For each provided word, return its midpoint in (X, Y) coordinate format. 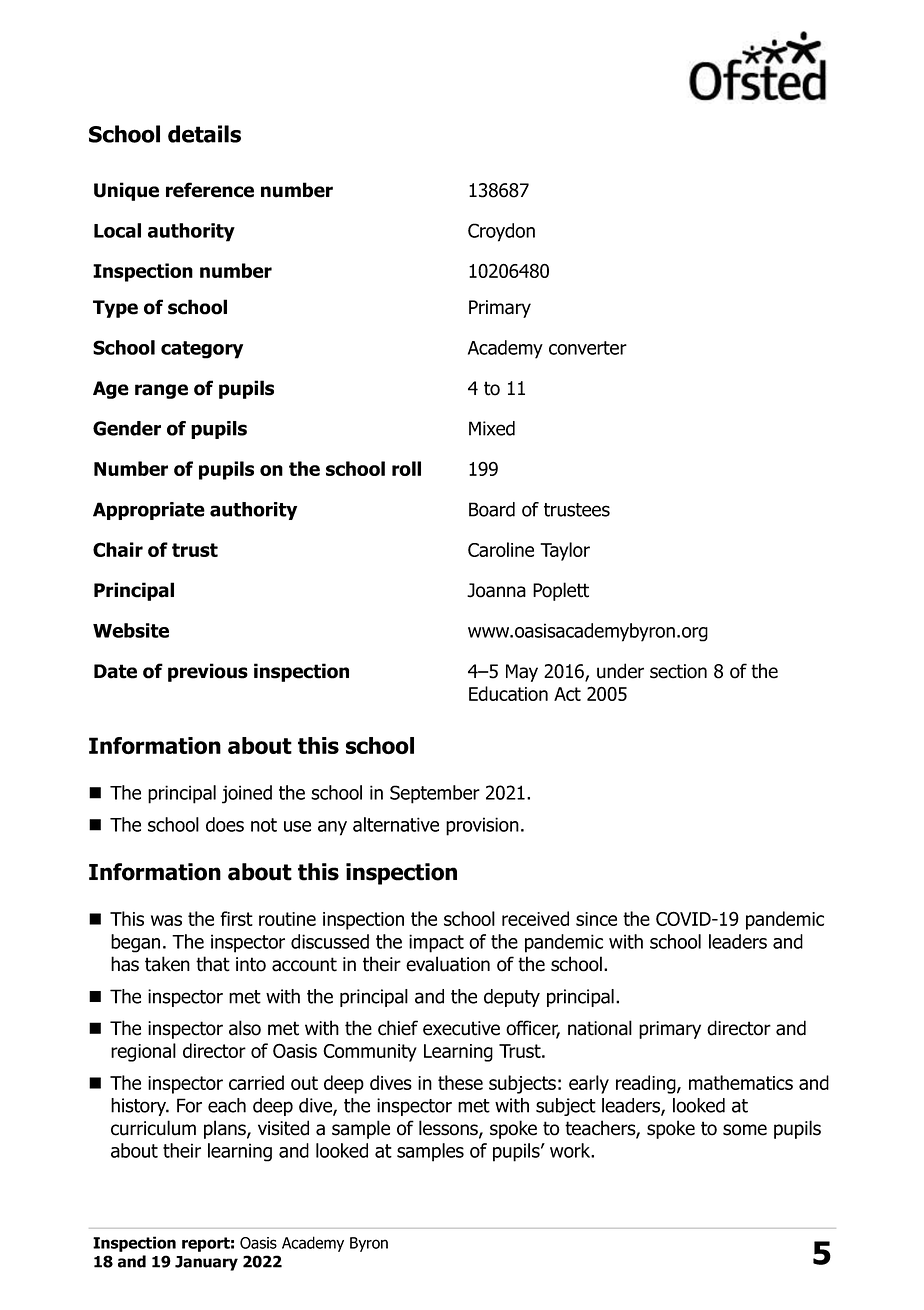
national (600, 1028)
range (161, 391)
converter (588, 348)
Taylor (565, 551)
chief (398, 1028)
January (206, 1263)
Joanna (496, 590)
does (225, 824)
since (596, 919)
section (678, 671)
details (204, 134)
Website (131, 630)
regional (143, 1052)
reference (210, 190)
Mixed (492, 428)
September (435, 794)
